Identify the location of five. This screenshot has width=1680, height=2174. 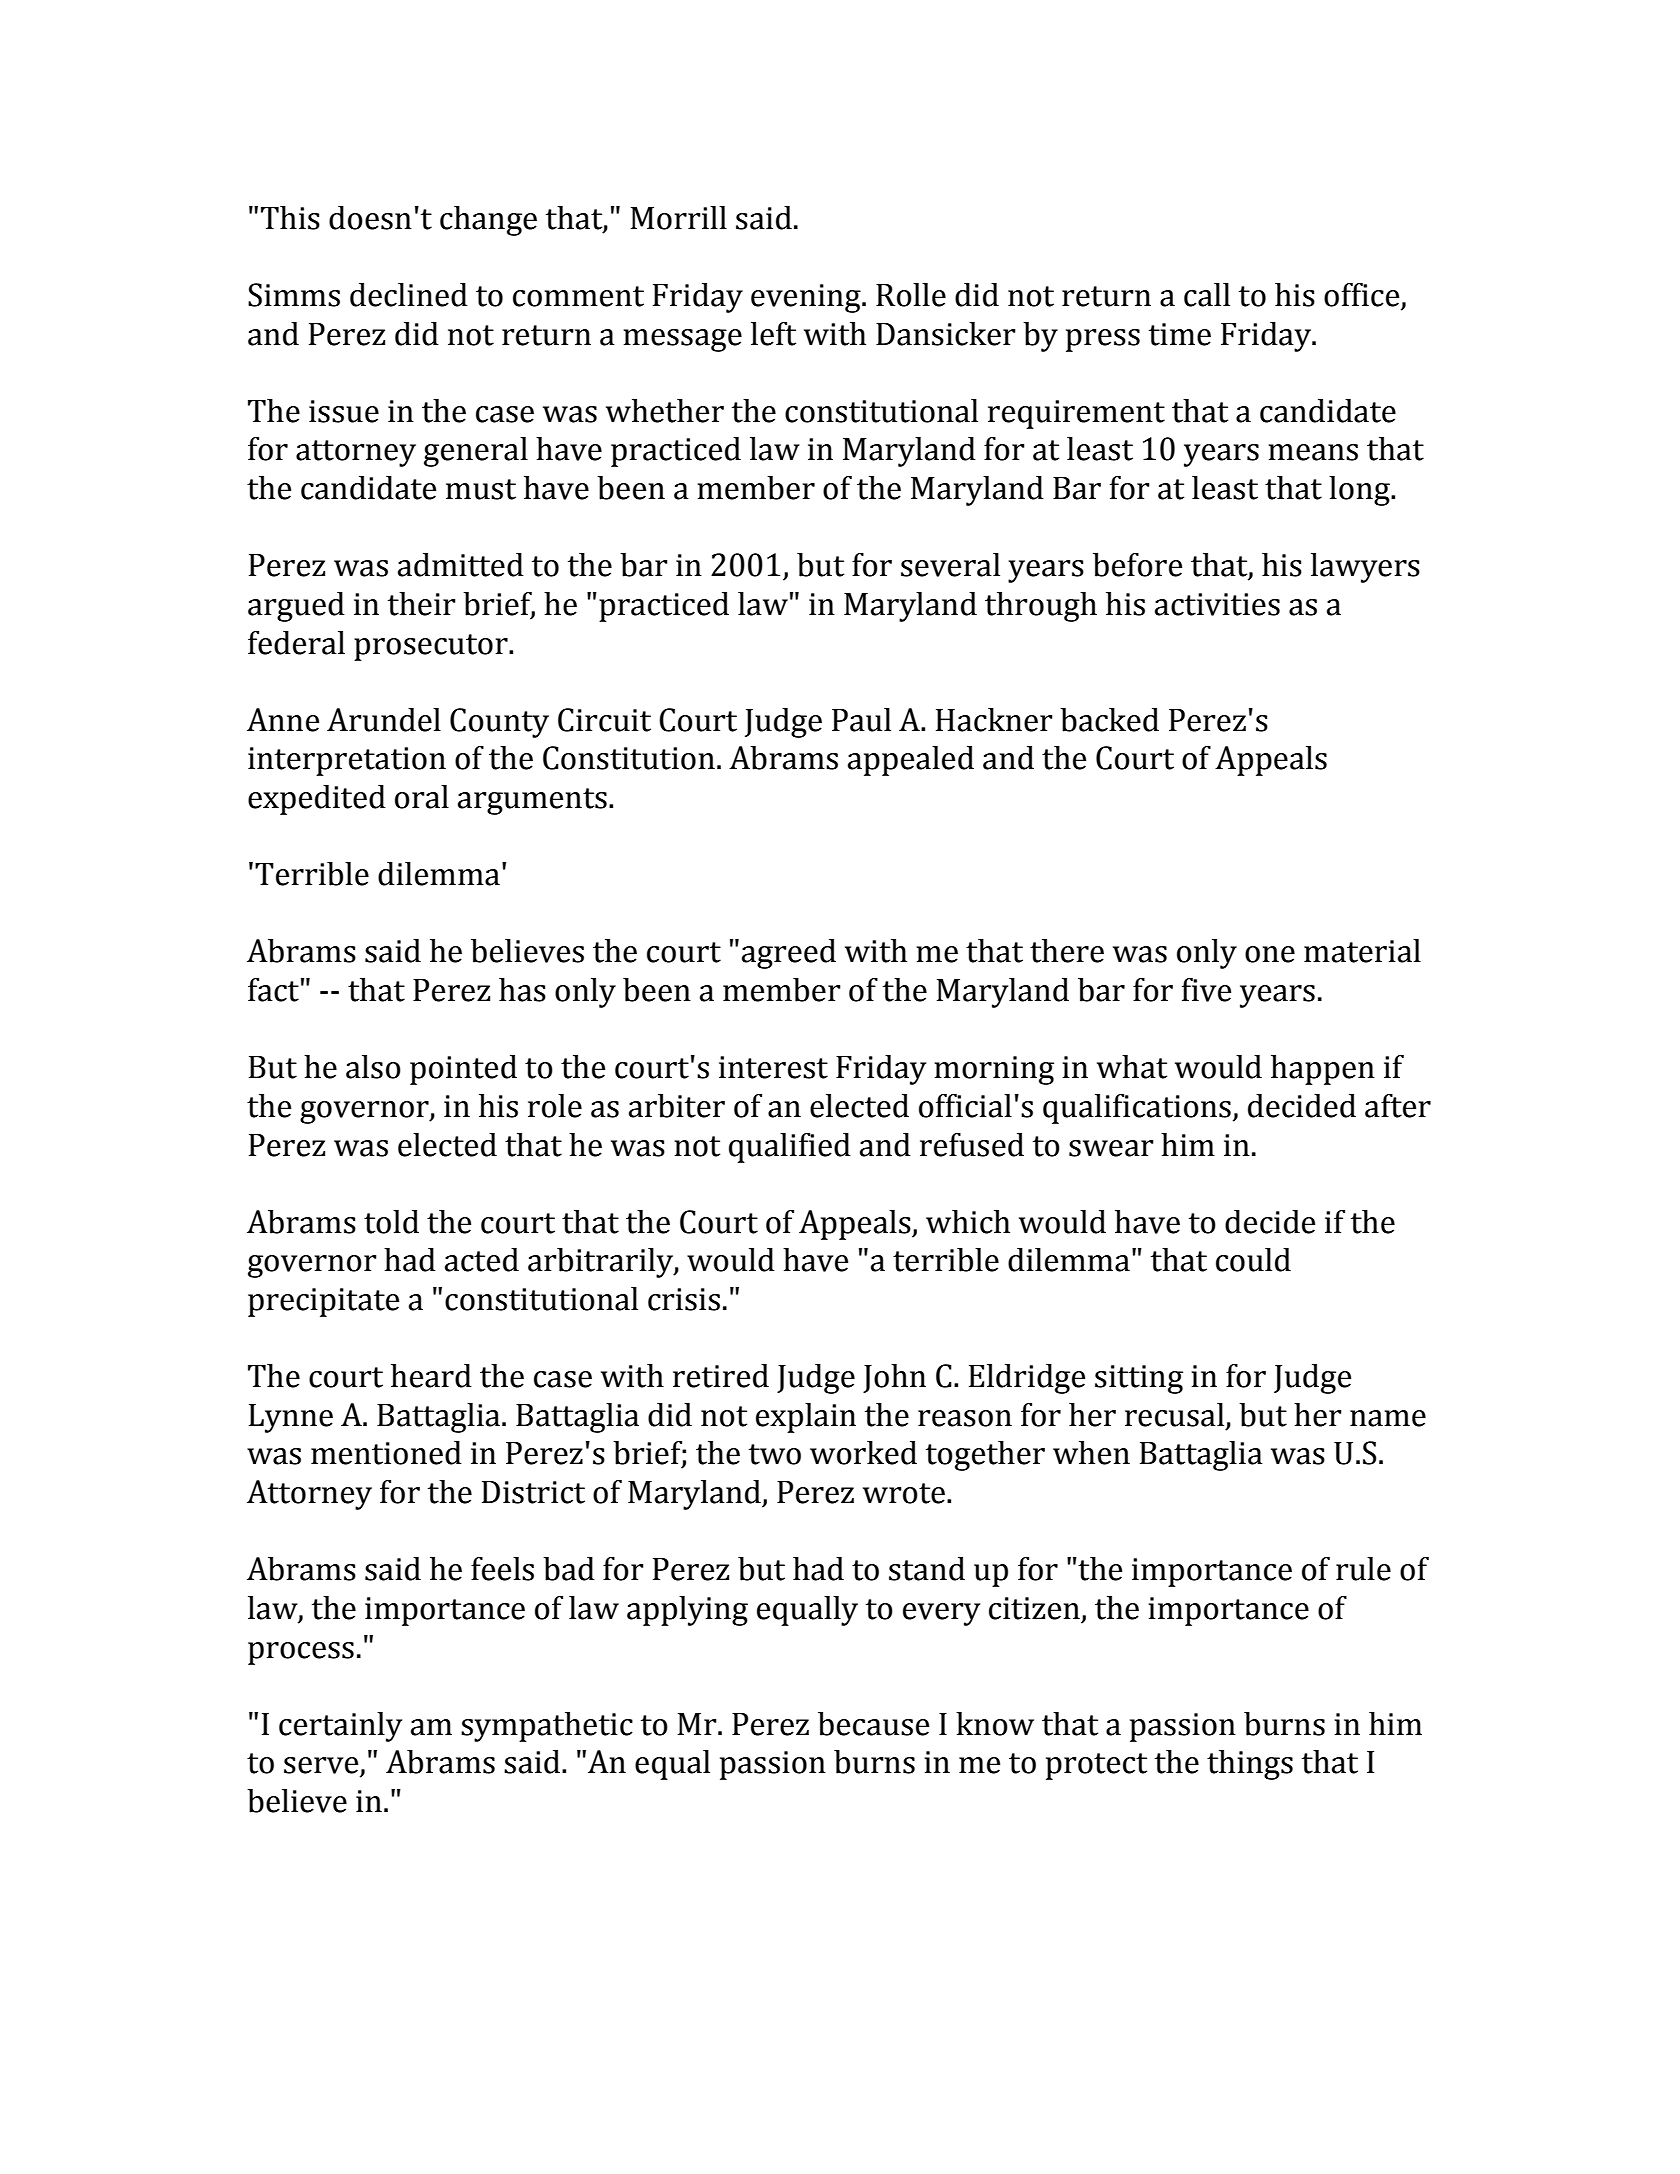
(1206, 990).
